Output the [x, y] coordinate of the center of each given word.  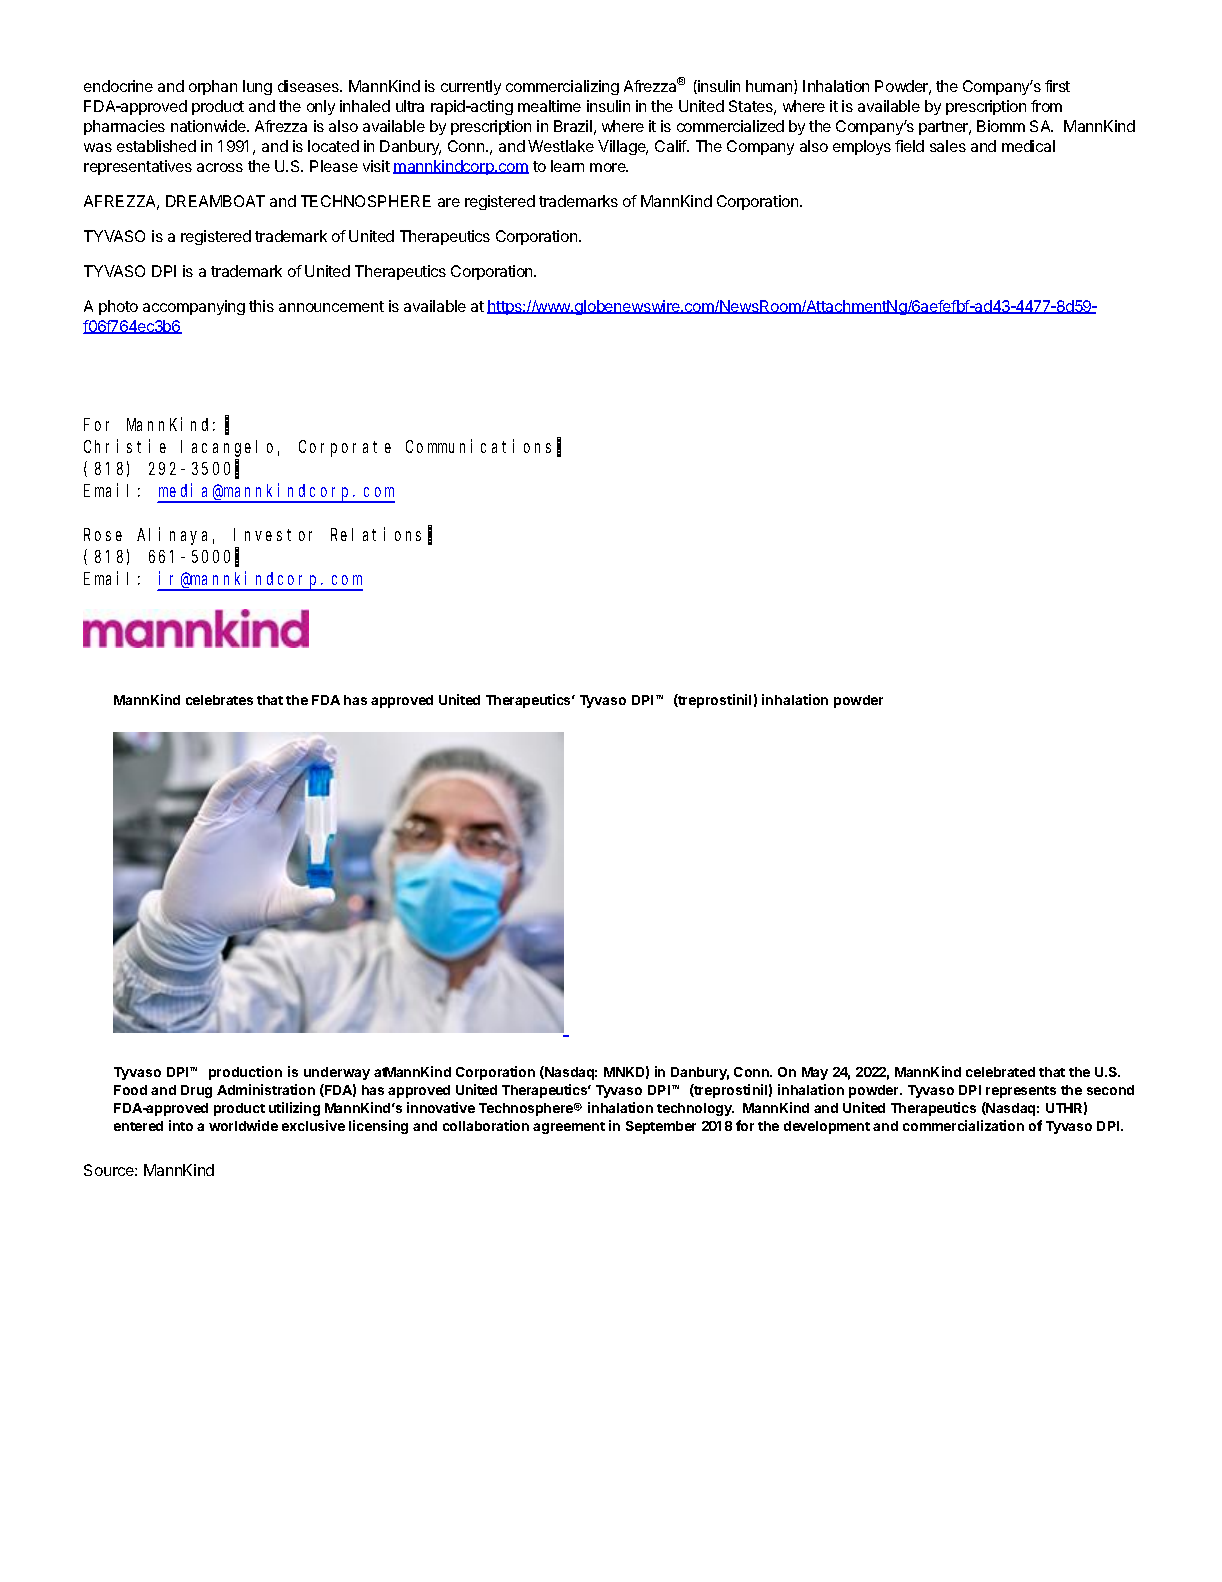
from [1046, 106]
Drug [196, 1091]
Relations [376, 534]
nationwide [209, 126]
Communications [478, 446]
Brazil [573, 126]
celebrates [219, 700]
